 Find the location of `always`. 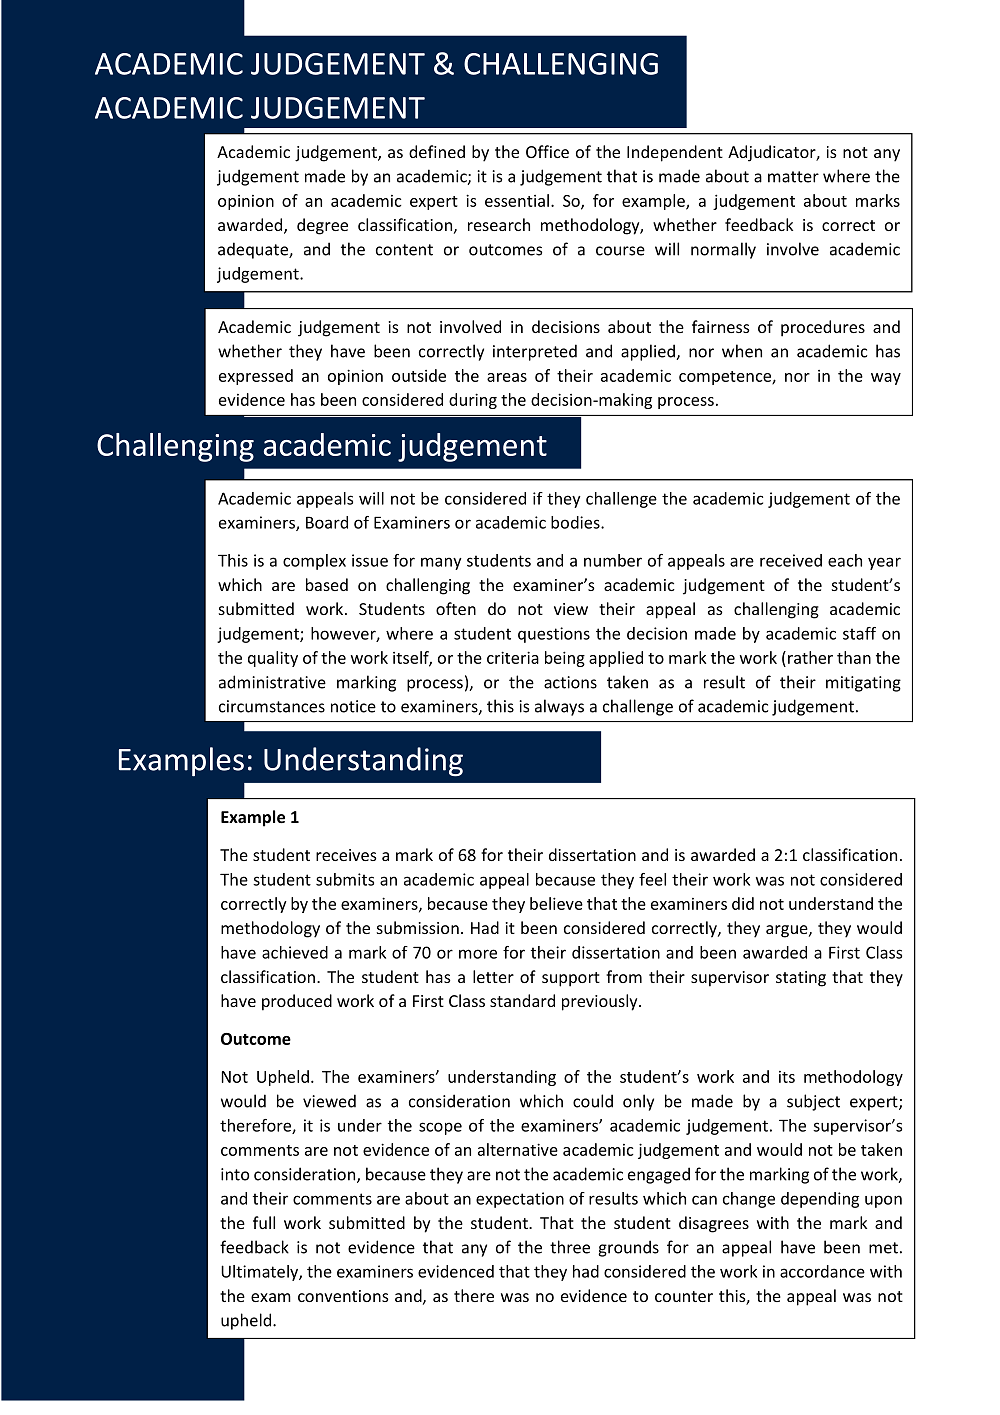

always is located at coordinates (559, 707).
